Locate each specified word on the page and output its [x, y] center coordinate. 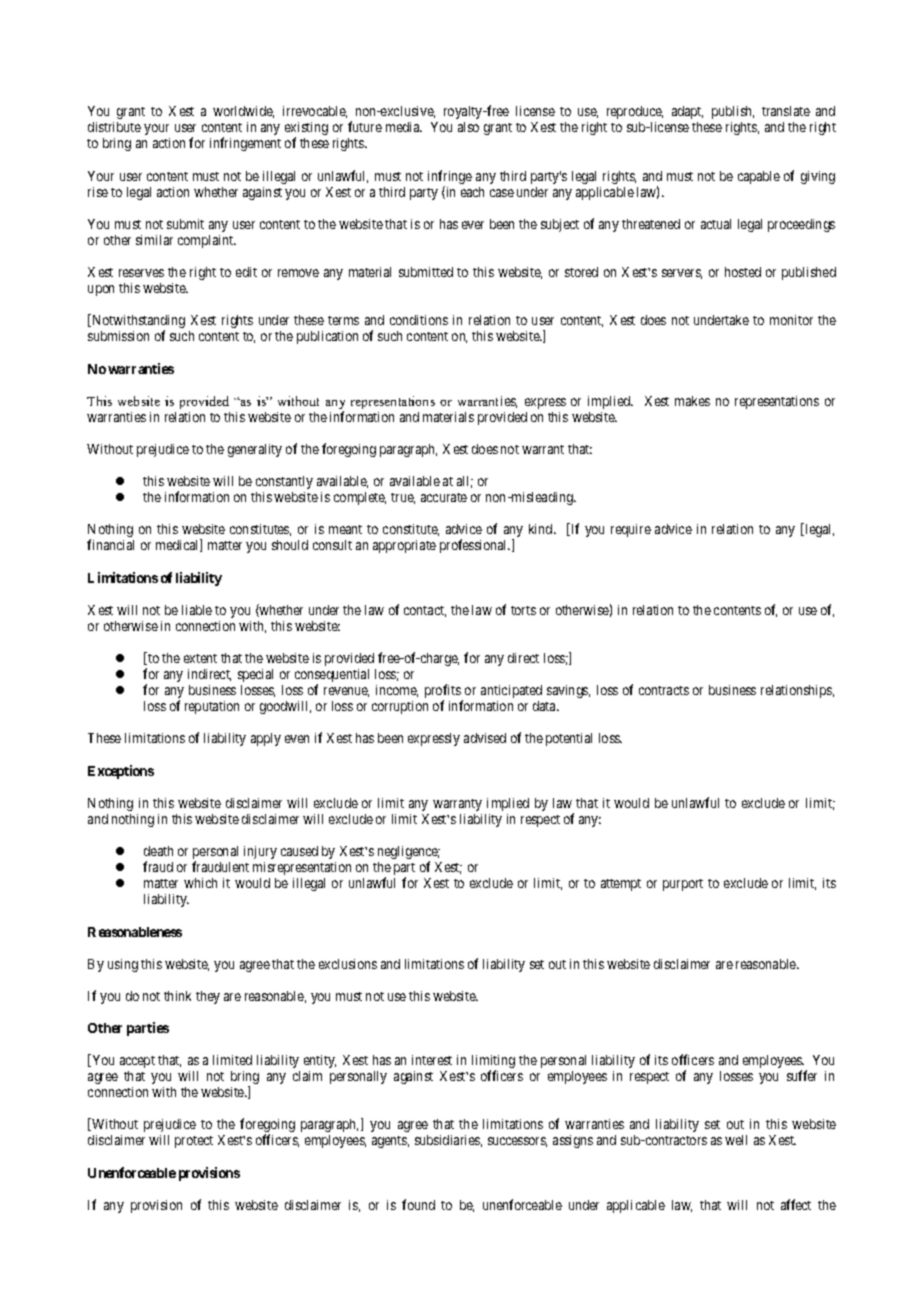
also [468, 127]
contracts [664, 690]
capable [759, 177]
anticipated [511, 691]
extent [200, 658]
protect [194, 1142]
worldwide [243, 112]
